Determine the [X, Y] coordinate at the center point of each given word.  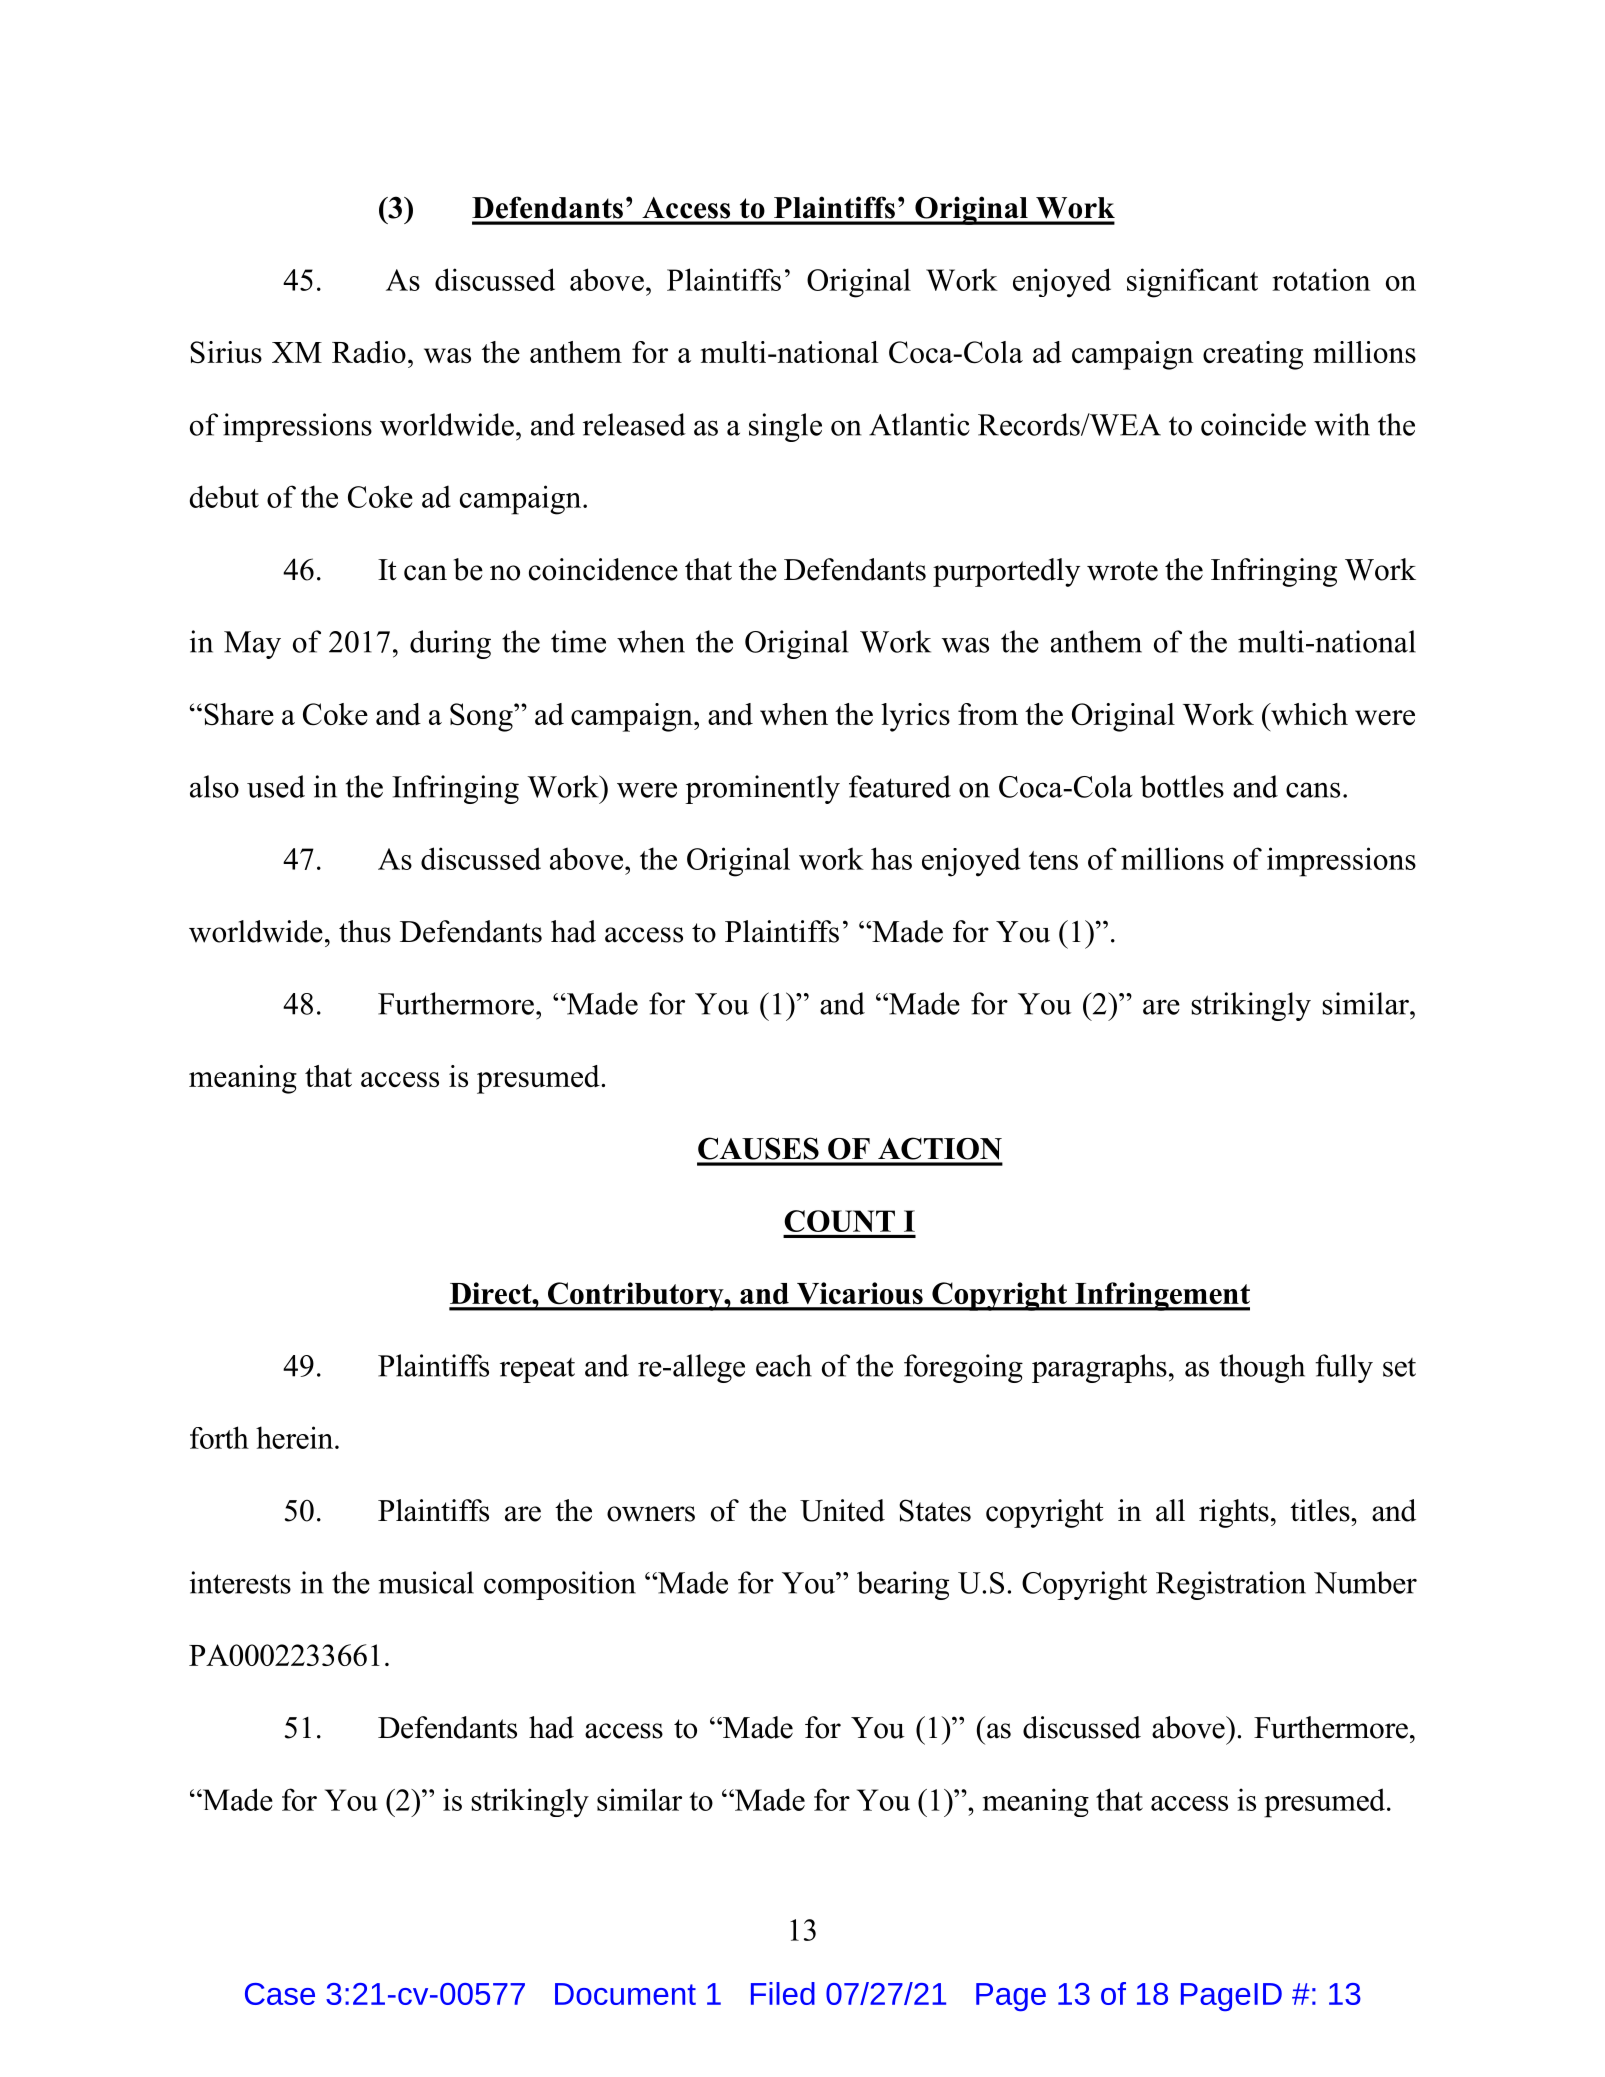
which [1308, 714]
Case [280, 1994]
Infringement [1161, 1296]
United [842, 1510]
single [785, 427]
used [276, 786]
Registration [1231, 1585]
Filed [783, 1993]
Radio [369, 352]
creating [1253, 355]
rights [1234, 1513]
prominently [762, 789]
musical [426, 1582]
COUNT [839, 1221]
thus [365, 931]
